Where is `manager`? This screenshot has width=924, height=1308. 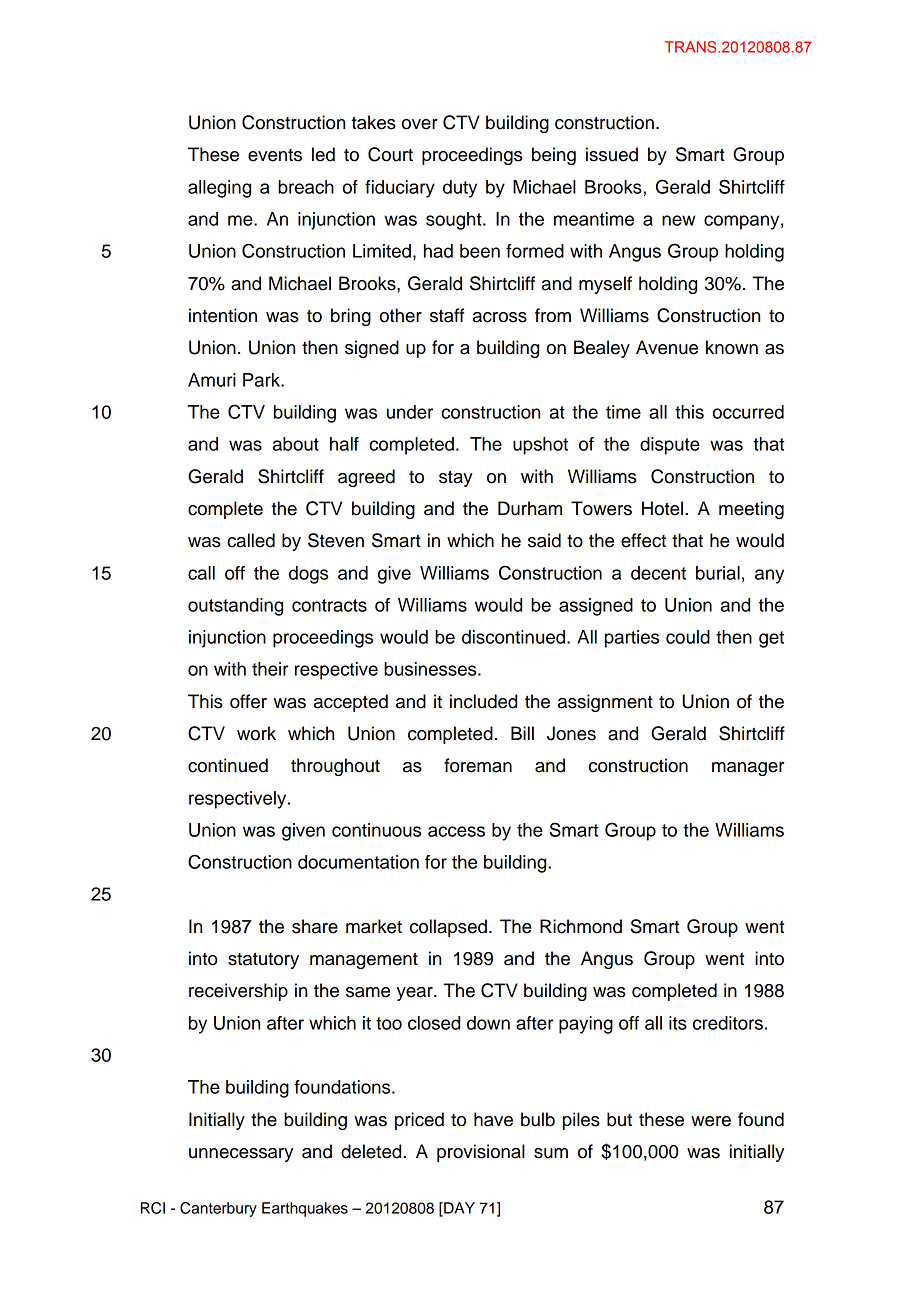
manager is located at coordinates (748, 769).
